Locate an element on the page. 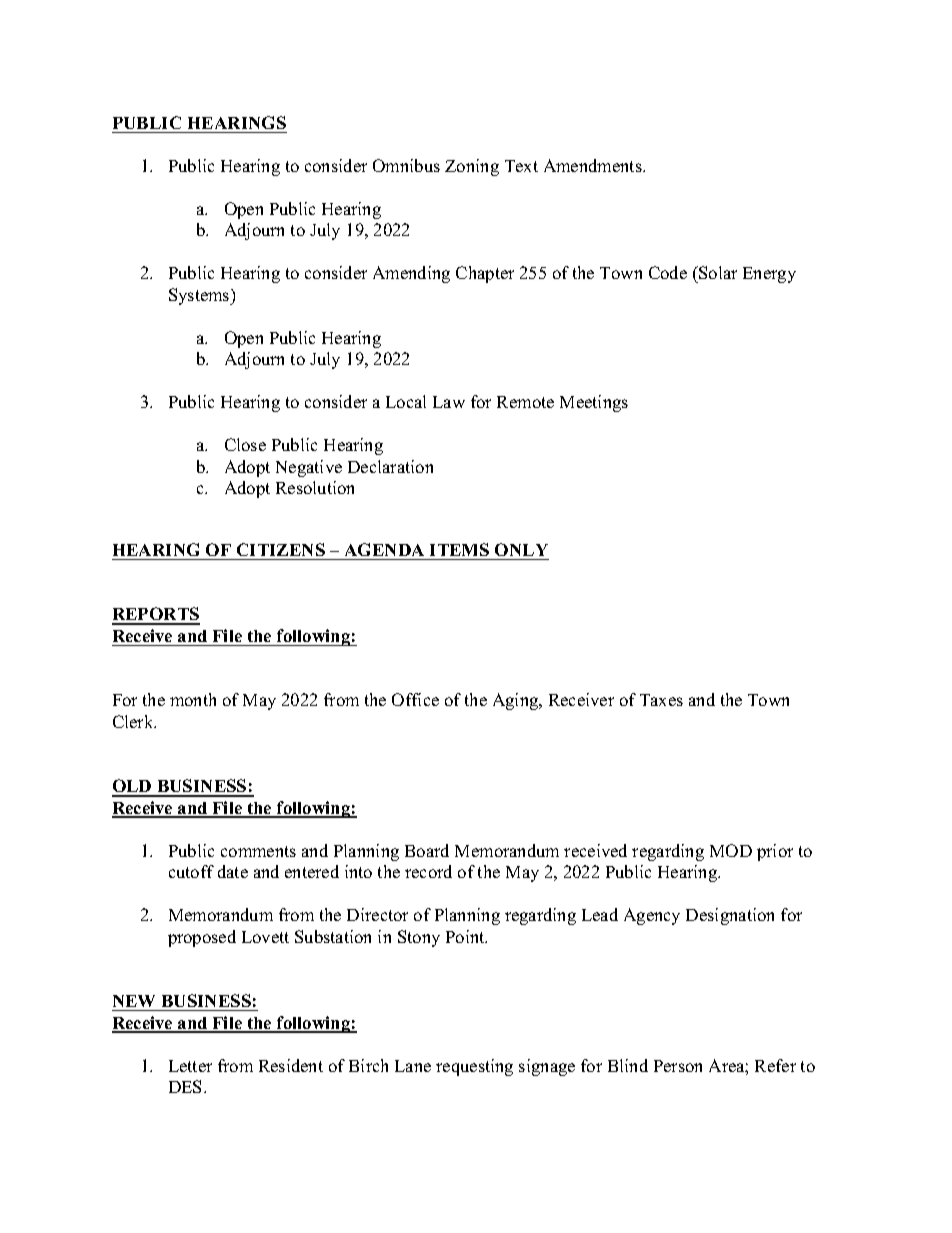 This document has width=952, height=1233. REPORTS is located at coordinates (156, 615).
